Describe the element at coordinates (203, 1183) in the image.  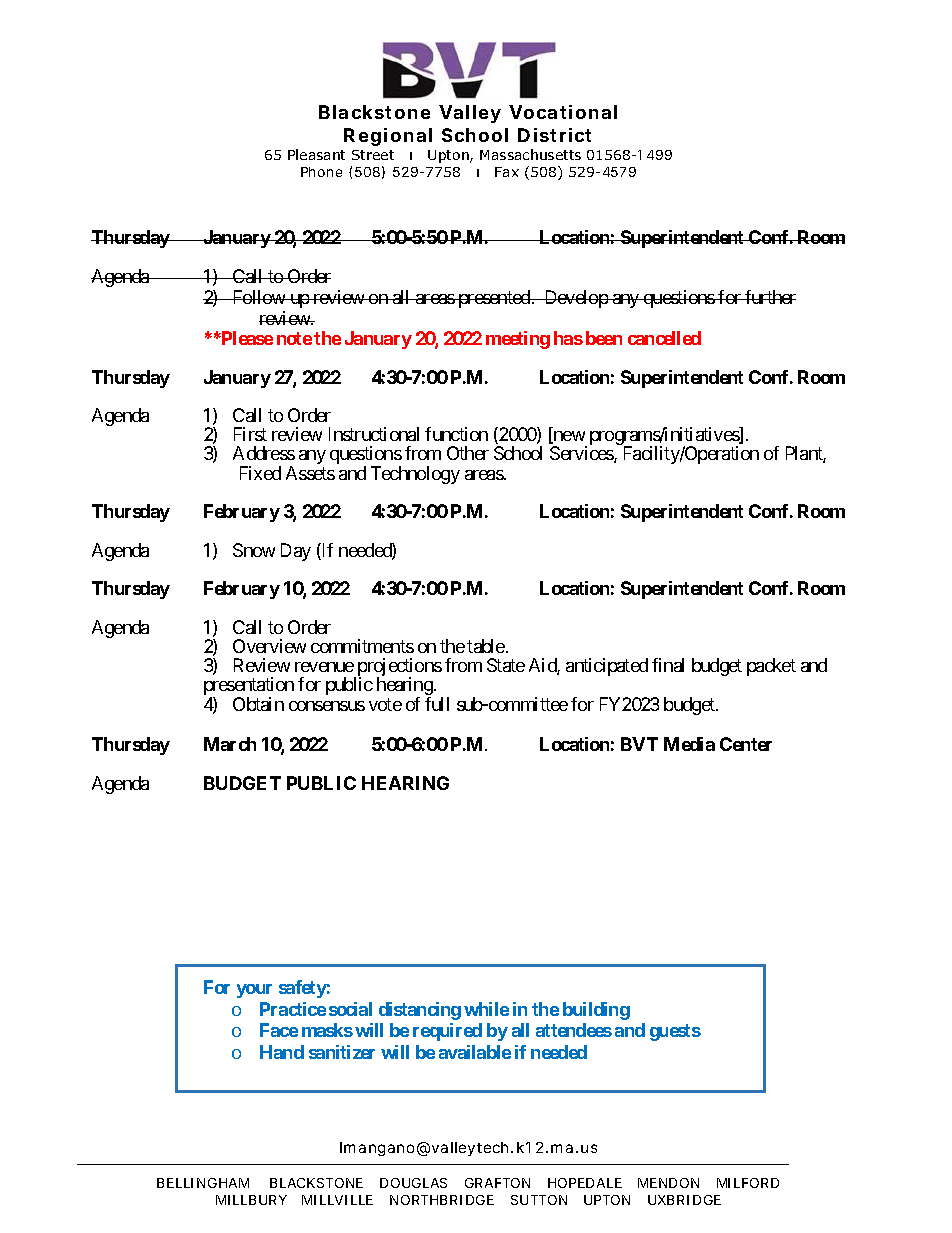
I see `BELLINGHAM` at that location.
